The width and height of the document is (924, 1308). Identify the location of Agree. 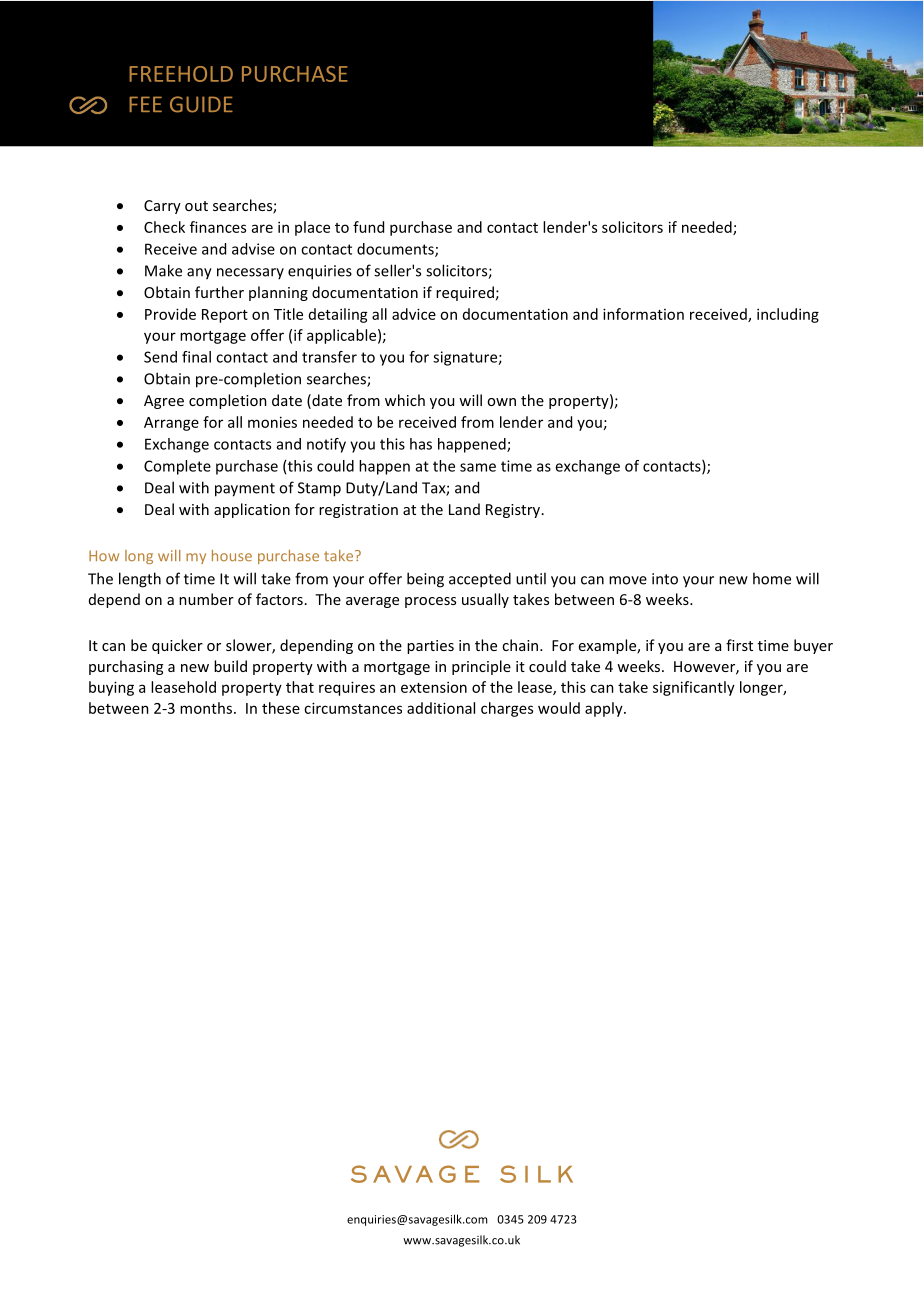
(164, 402).
